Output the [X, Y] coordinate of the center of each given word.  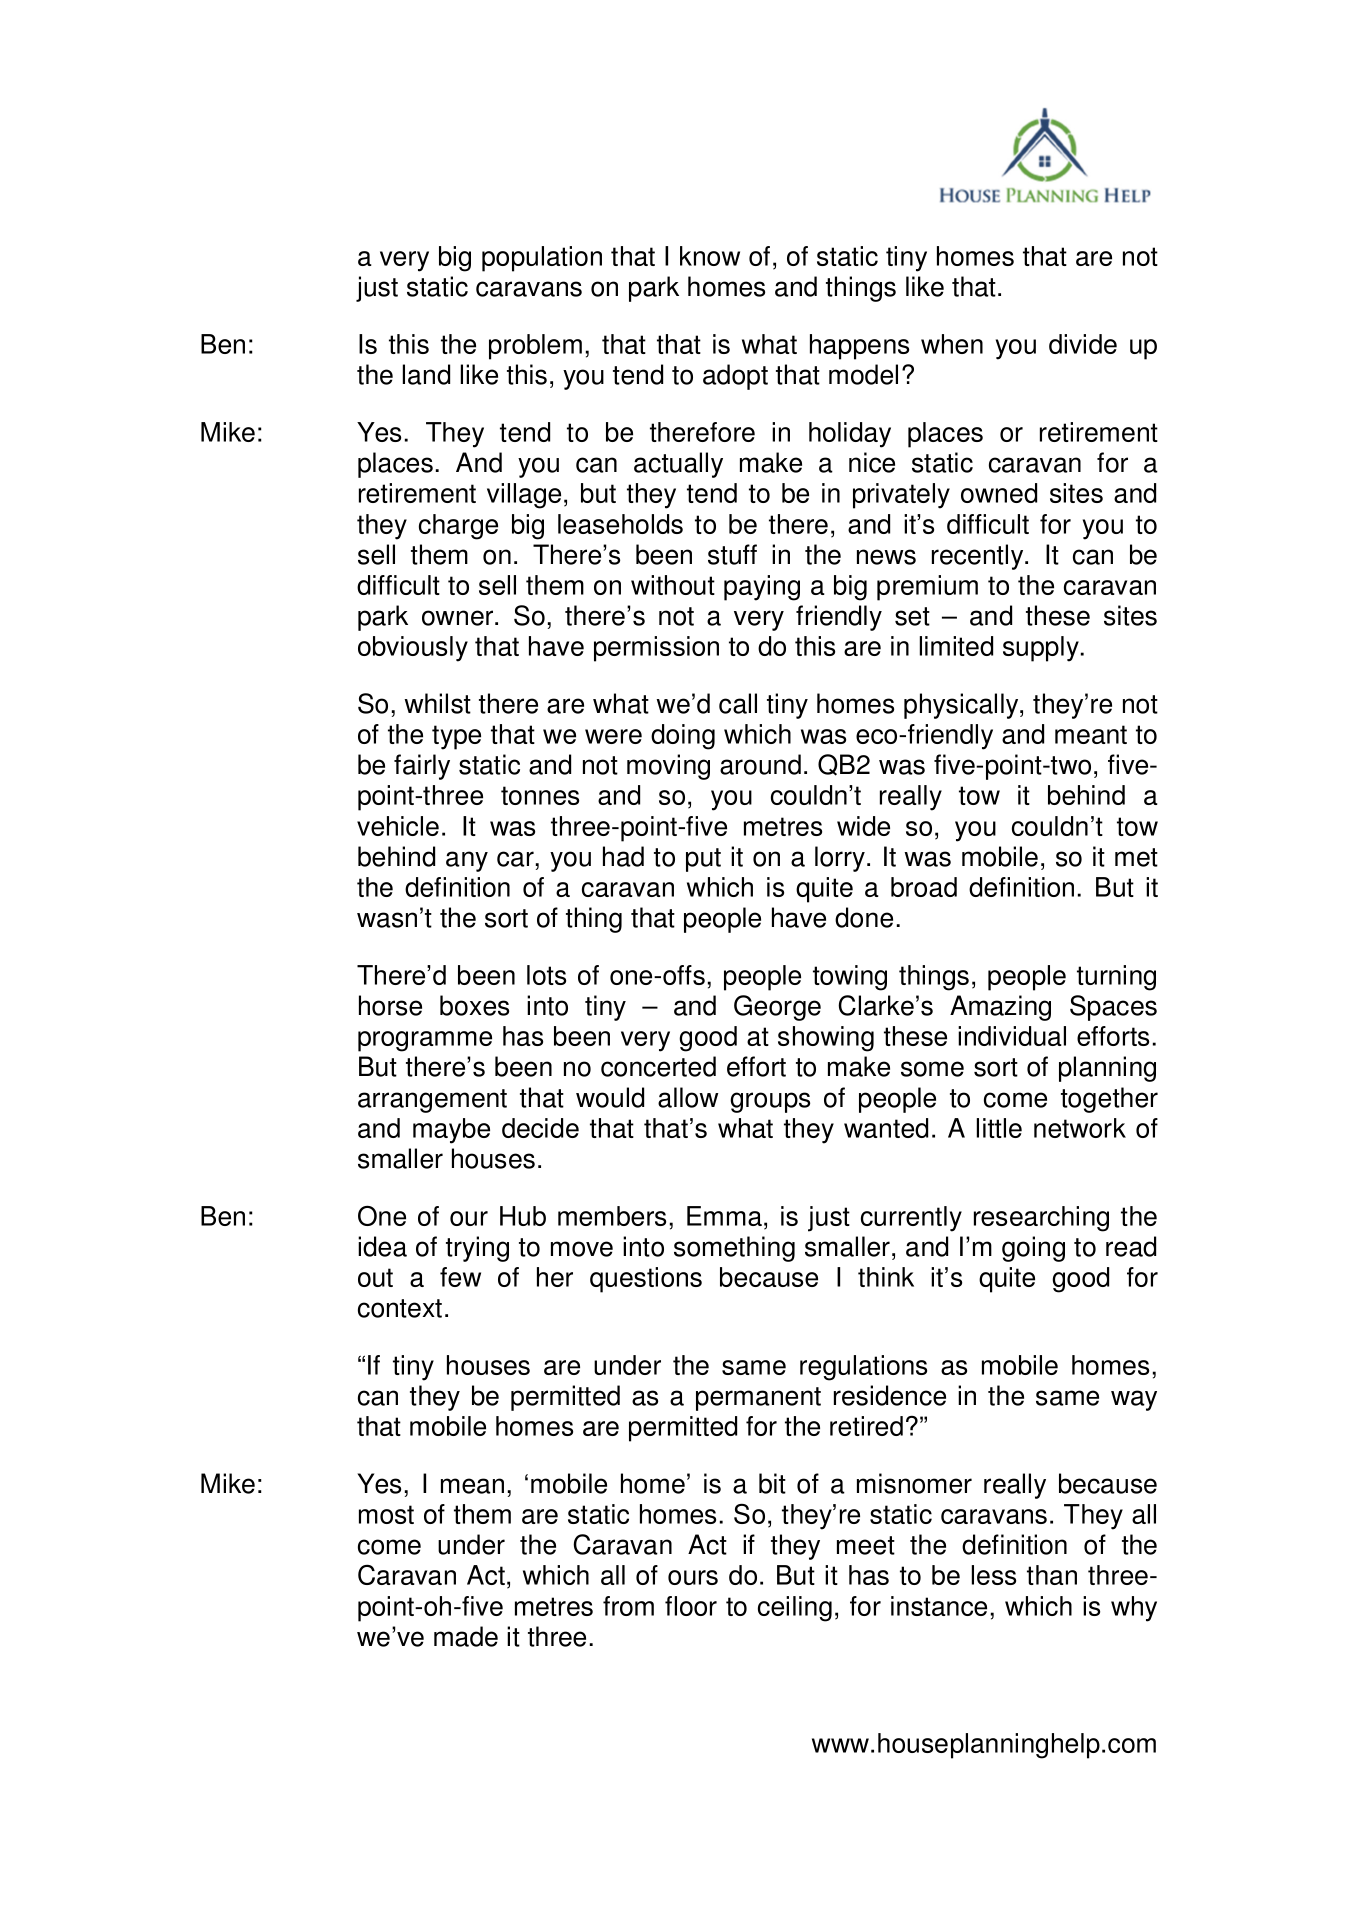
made [466, 1636]
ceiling [795, 1609]
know [710, 256]
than [1052, 1575]
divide [1083, 344]
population [542, 259]
